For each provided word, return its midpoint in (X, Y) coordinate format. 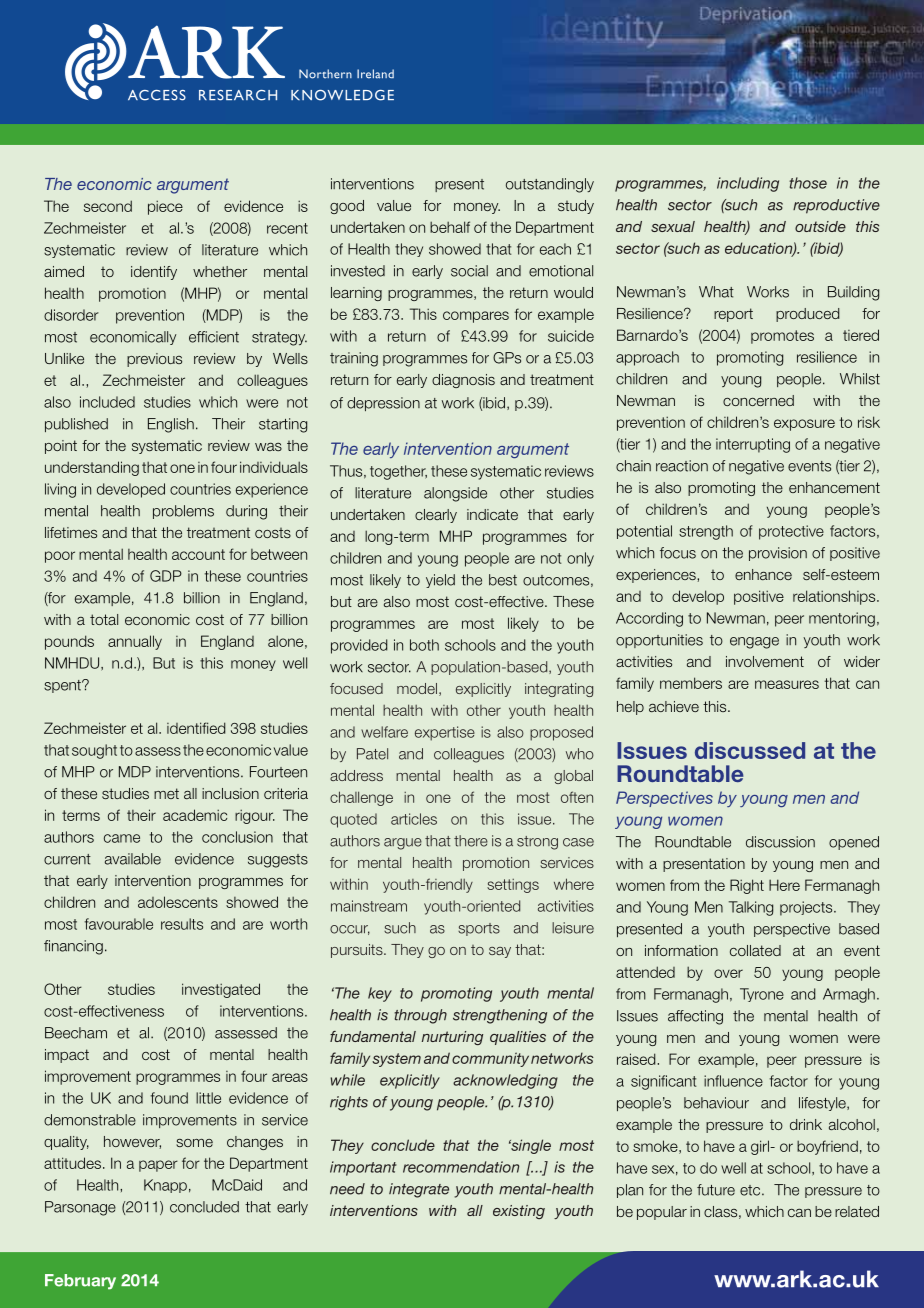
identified (196, 728)
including (748, 184)
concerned (758, 400)
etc (751, 1190)
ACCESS (157, 95)
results (182, 924)
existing (519, 1212)
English (171, 425)
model (417, 688)
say (500, 952)
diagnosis (463, 381)
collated (755, 950)
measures (787, 684)
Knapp (165, 1186)
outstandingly (550, 185)
